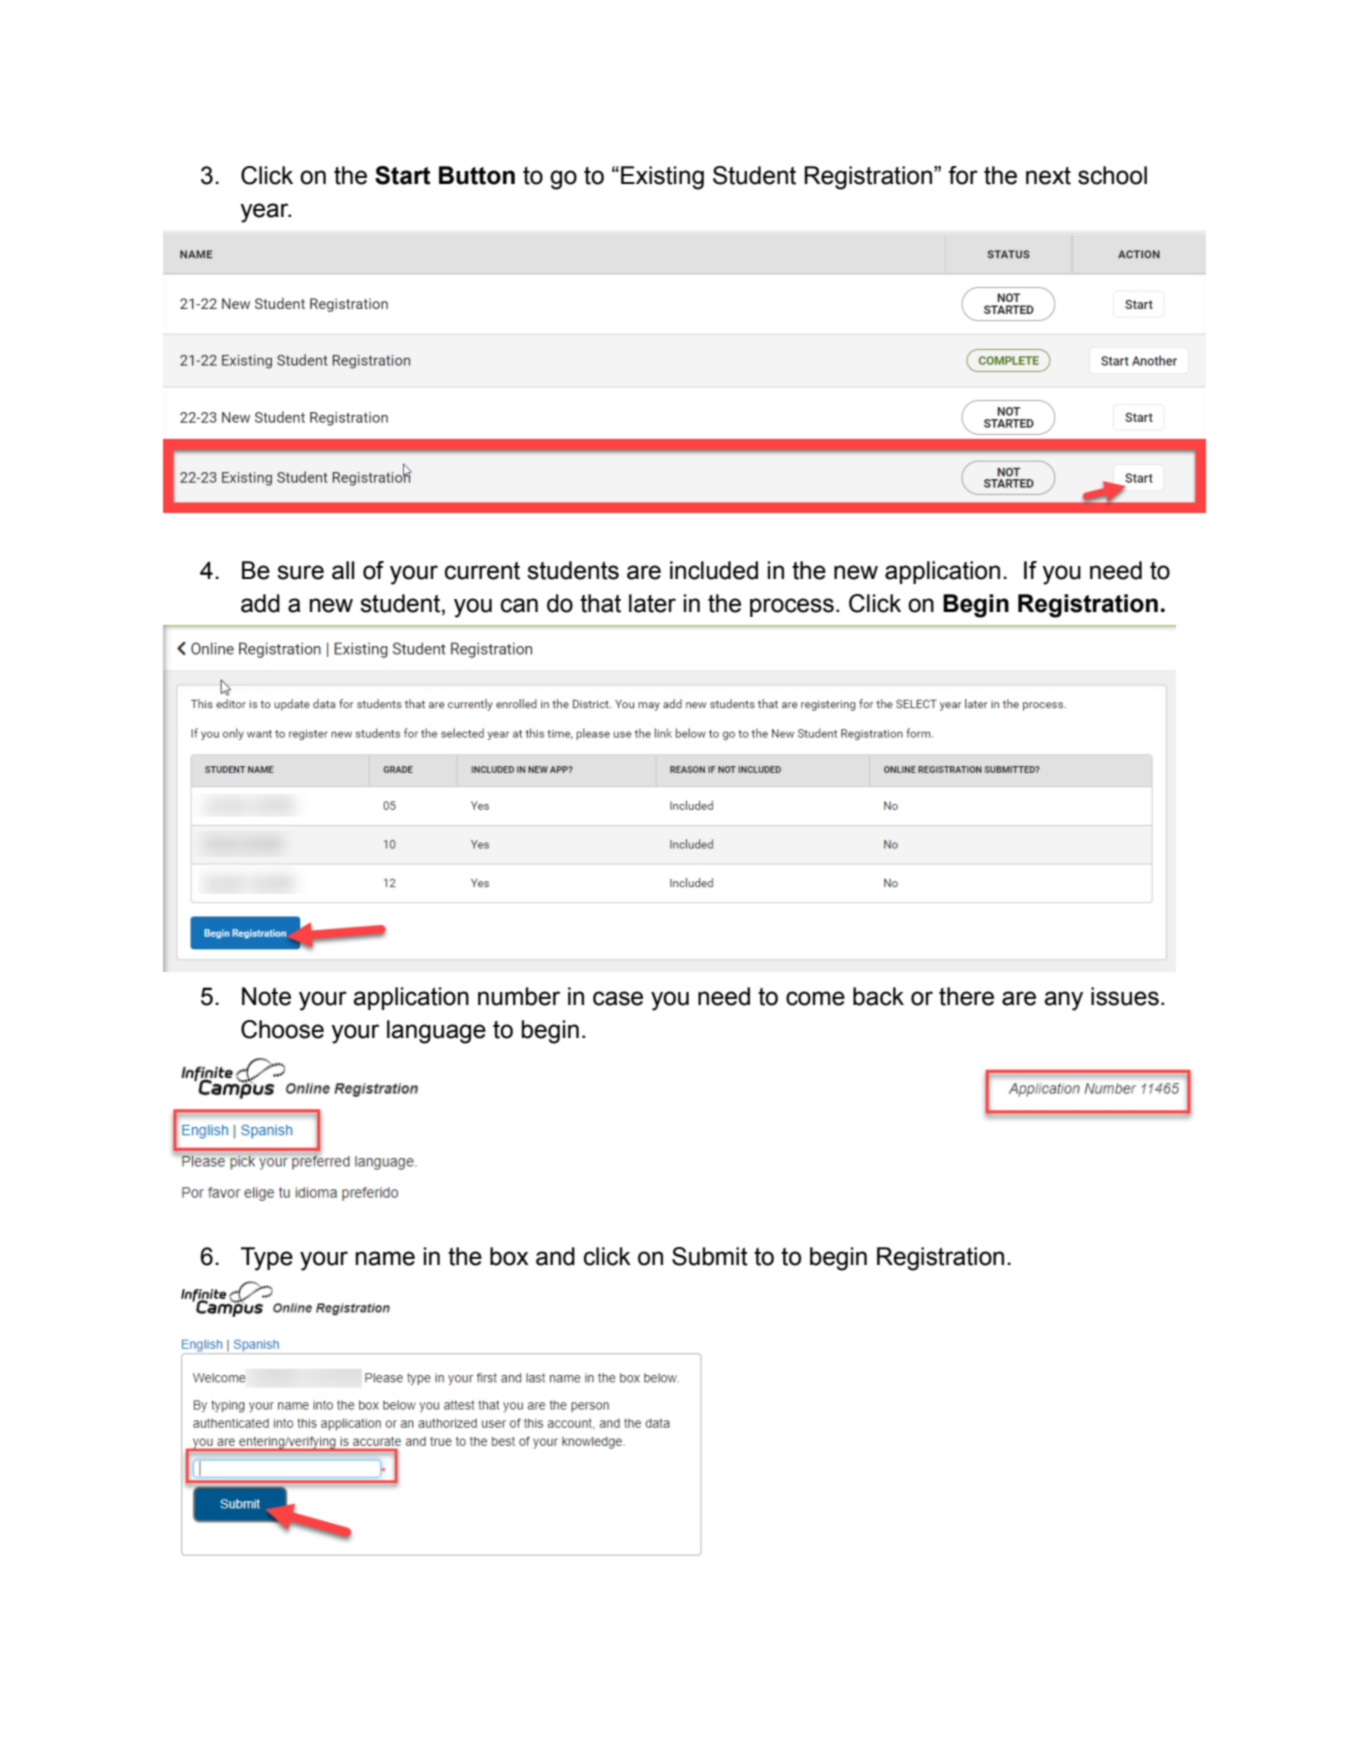 This screenshot has height=1762, width=1362. What do you see at coordinates (1063, 1001) in the screenshot?
I see `any` at bounding box center [1063, 1001].
